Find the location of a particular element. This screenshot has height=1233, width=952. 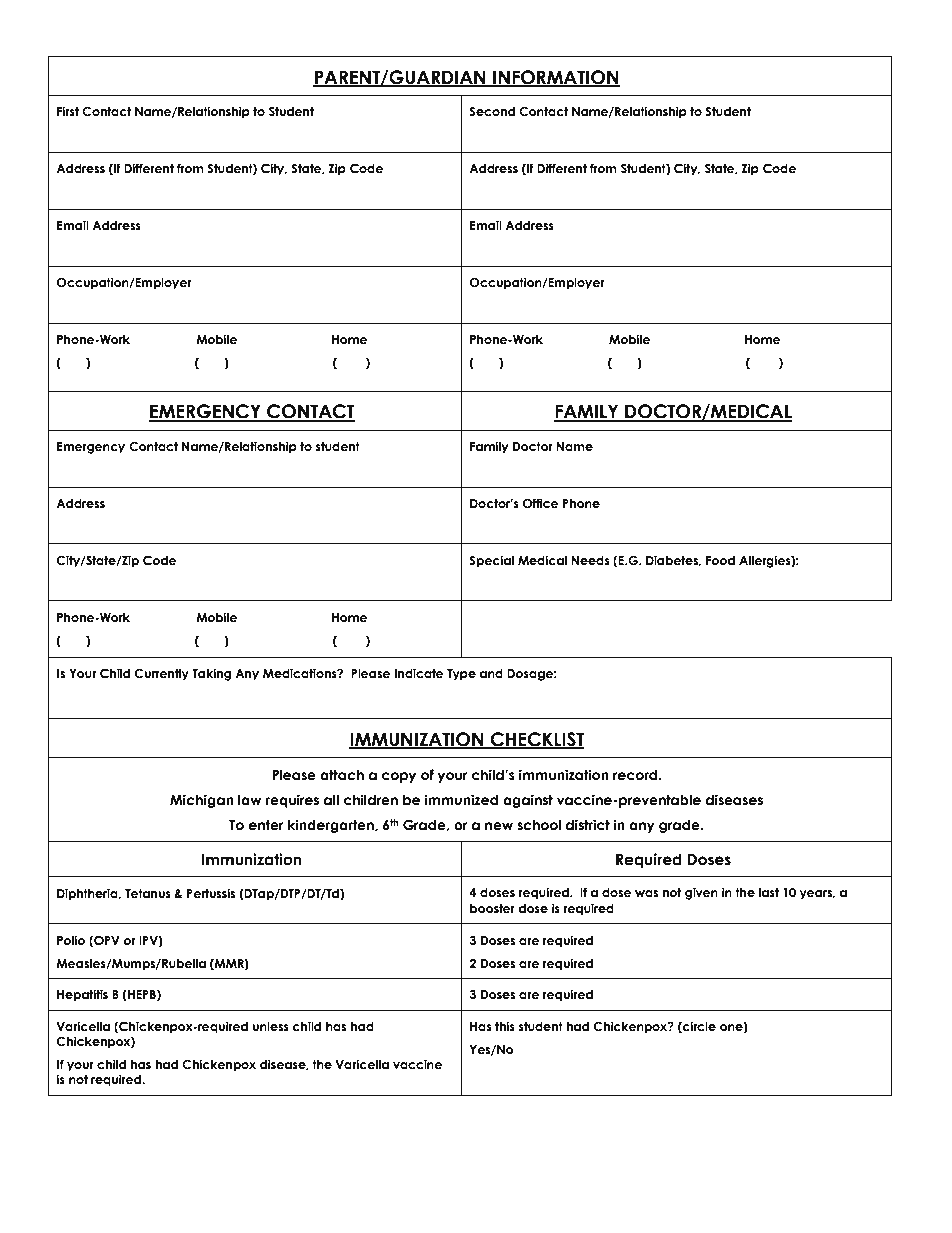

Food is located at coordinates (720, 560).
